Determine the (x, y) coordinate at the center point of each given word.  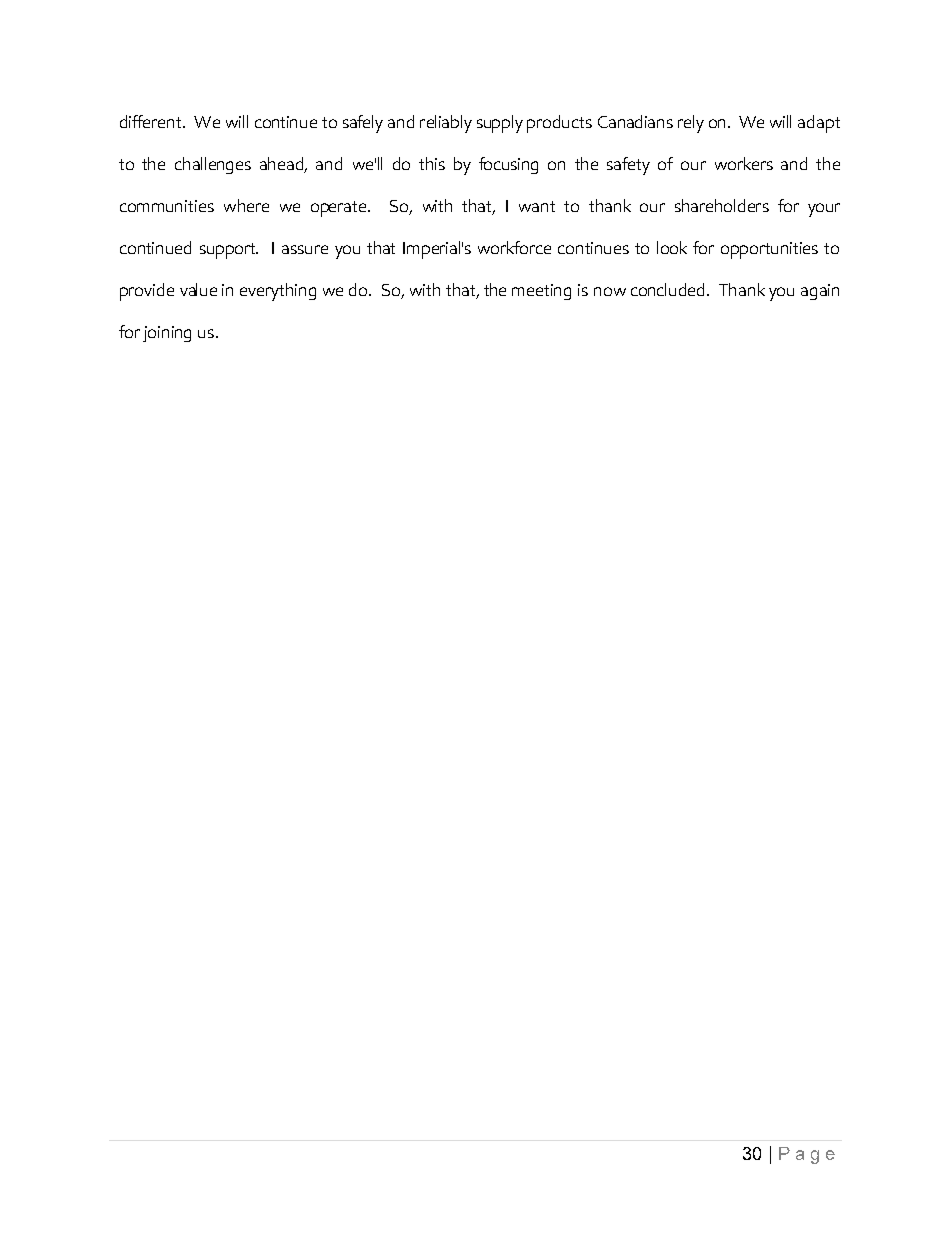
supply (500, 124)
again (820, 292)
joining (167, 334)
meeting (541, 292)
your (824, 210)
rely (691, 124)
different (152, 121)
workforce (514, 247)
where (246, 205)
